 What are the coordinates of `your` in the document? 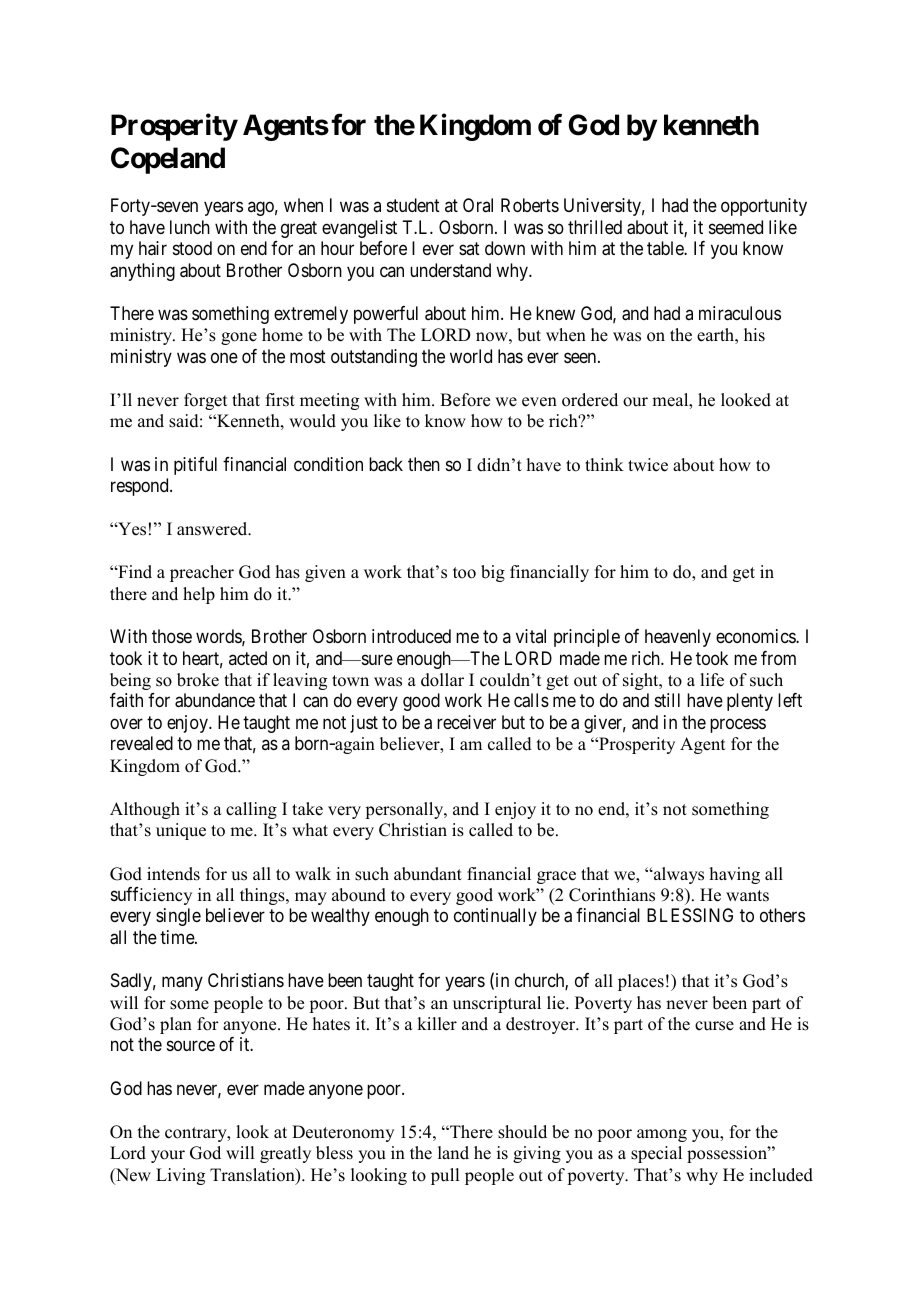 It's located at (168, 1156).
